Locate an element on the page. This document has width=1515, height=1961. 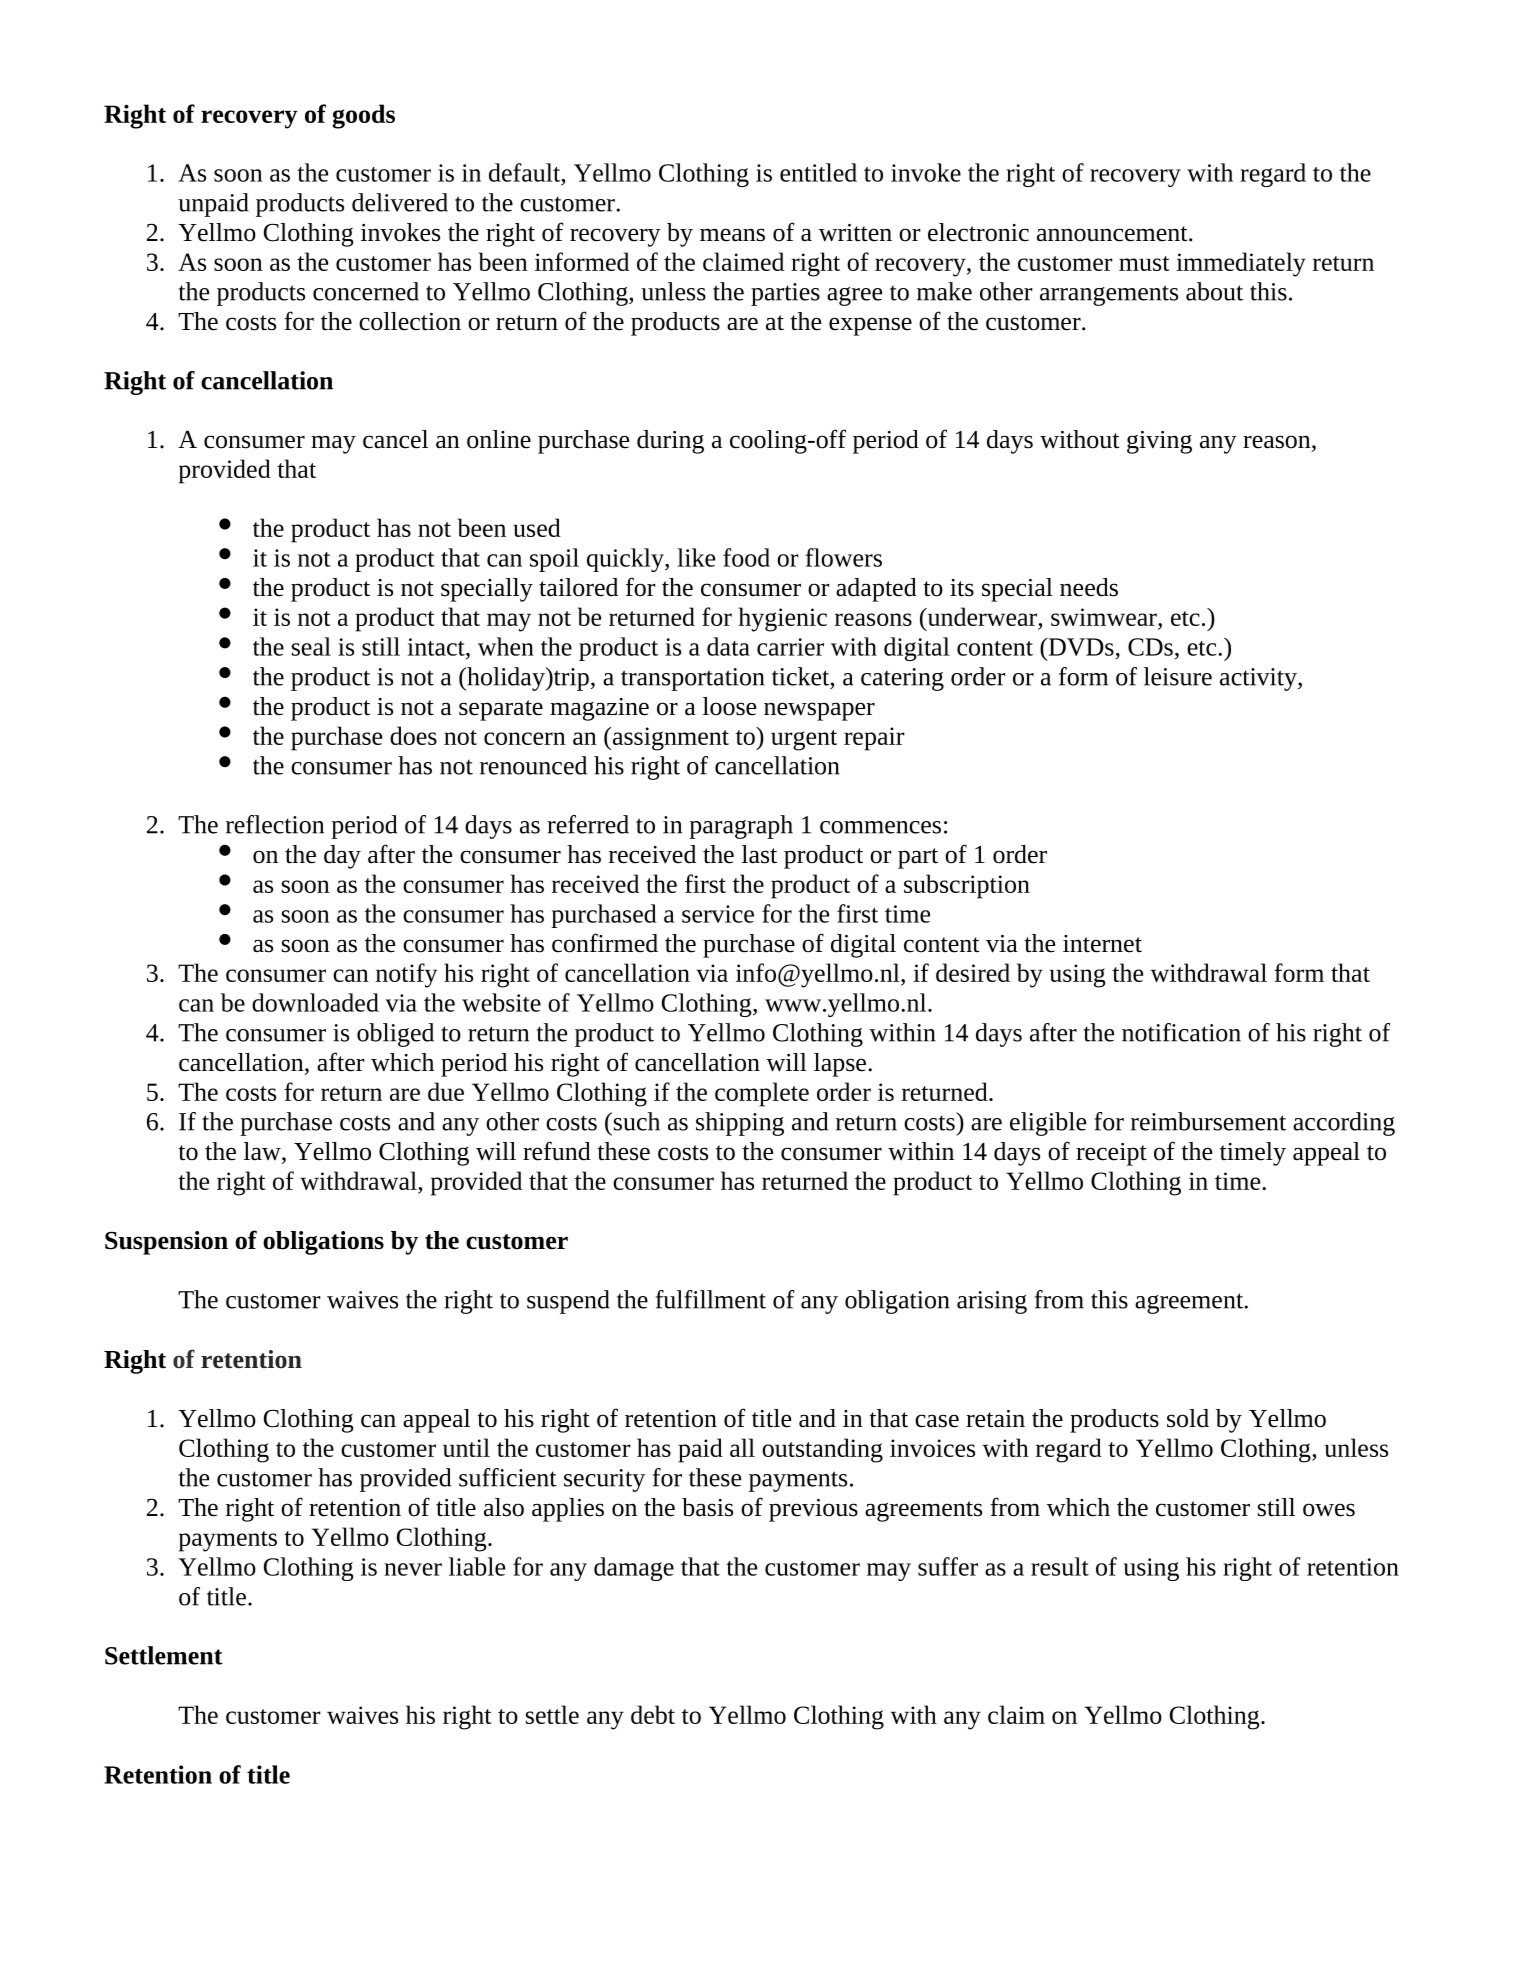
means is located at coordinates (732, 235).
